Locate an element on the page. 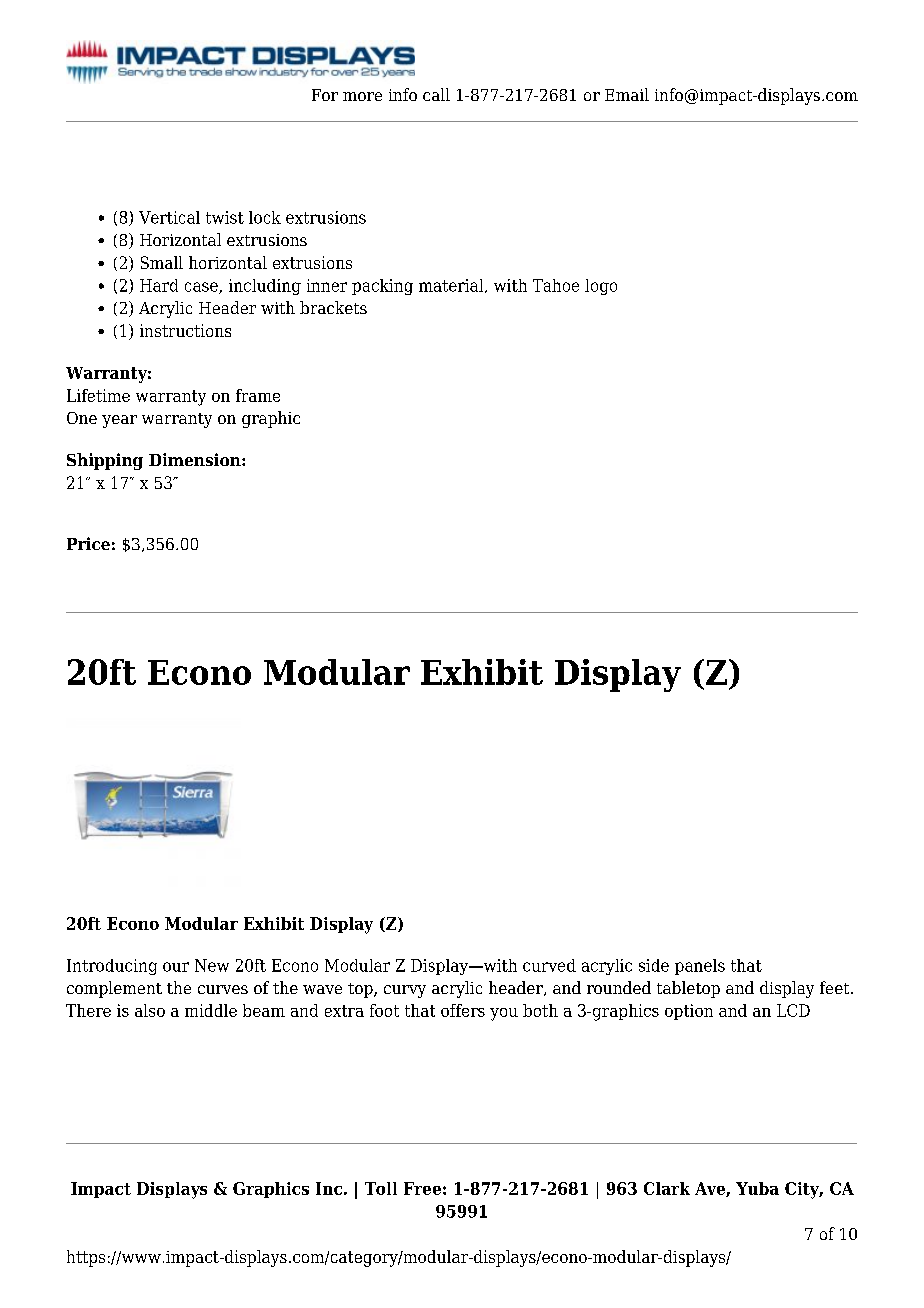 This image has width=924, height=1308. also is located at coordinates (150, 1010).
